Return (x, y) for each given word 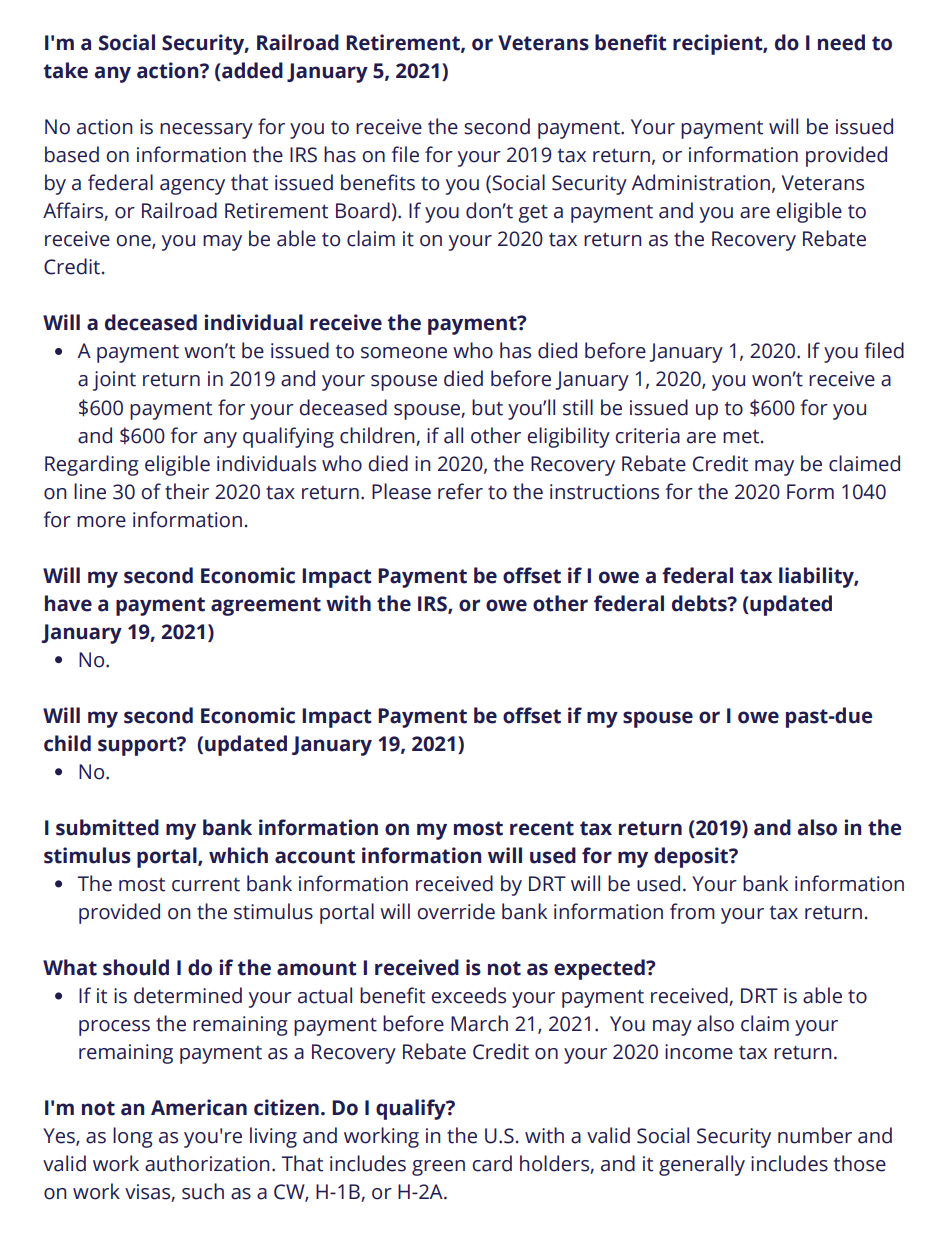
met (742, 436)
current (206, 885)
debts (700, 603)
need (841, 42)
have (68, 603)
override (456, 911)
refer (460, 491)
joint (114, 381)
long (133, 1137)
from (692, 911)
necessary (206, 131)
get (533, 214)
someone (404, 353)
